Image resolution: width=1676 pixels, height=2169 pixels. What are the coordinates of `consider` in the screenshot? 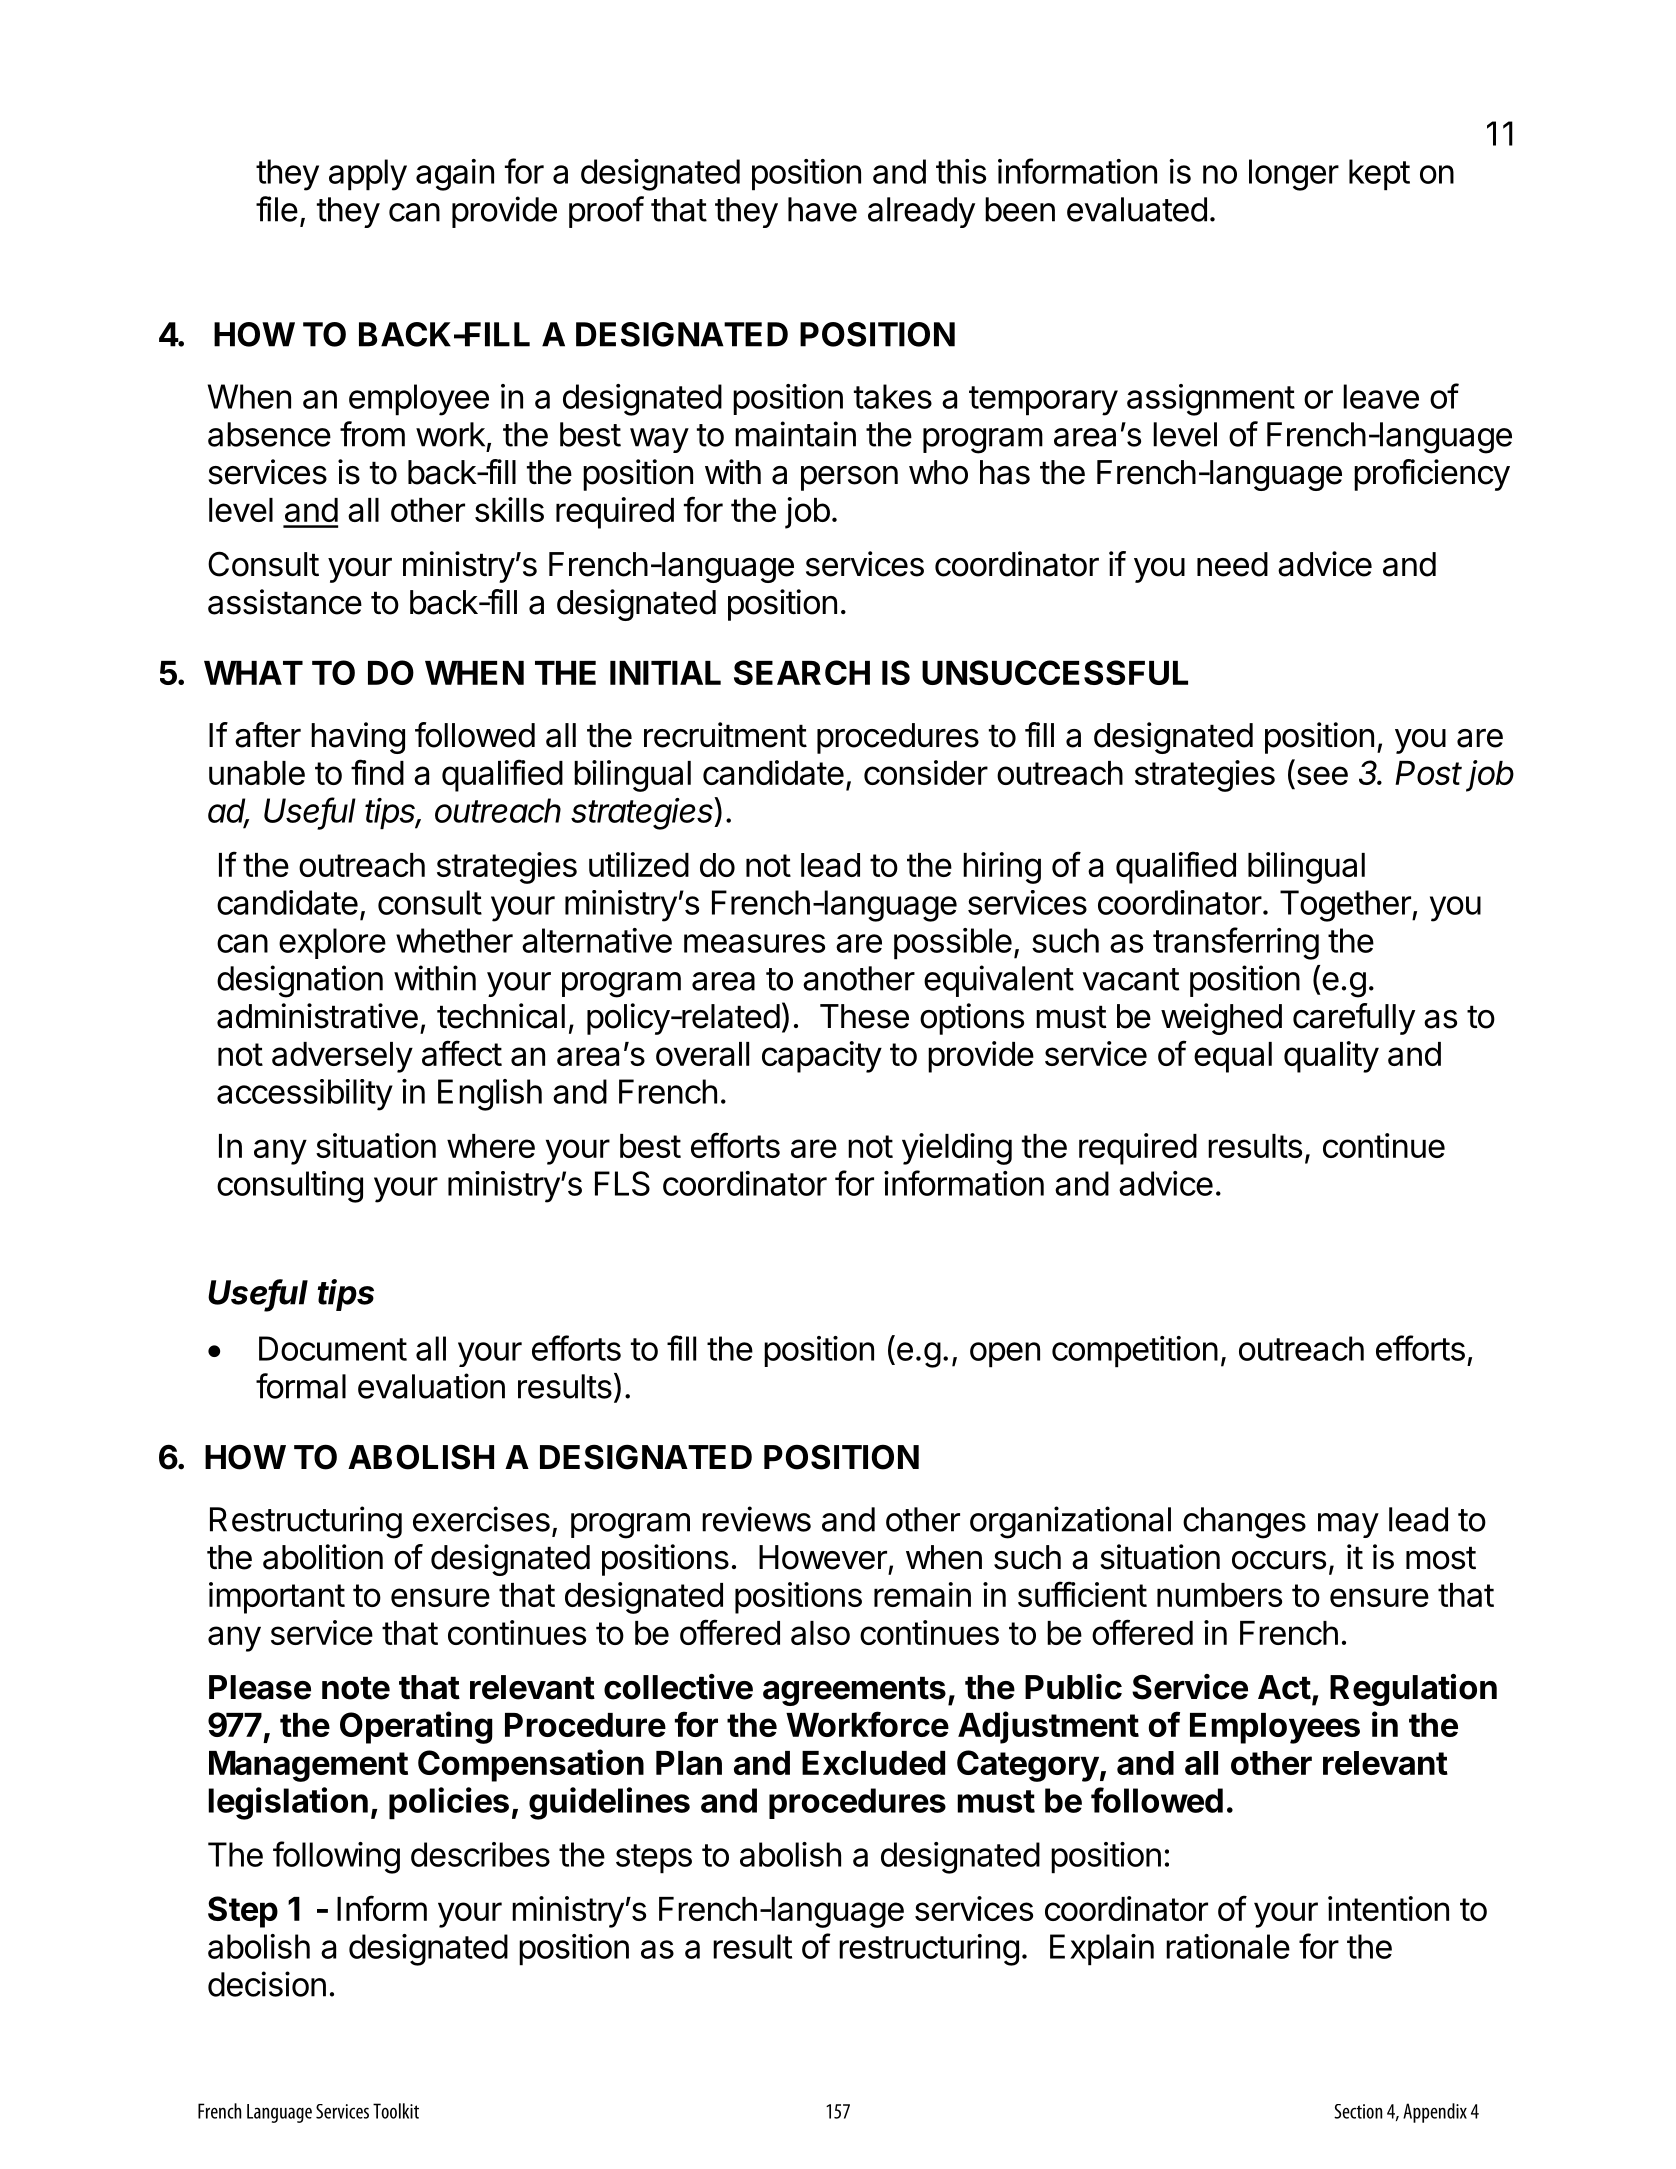 It's located at (926, 772).
